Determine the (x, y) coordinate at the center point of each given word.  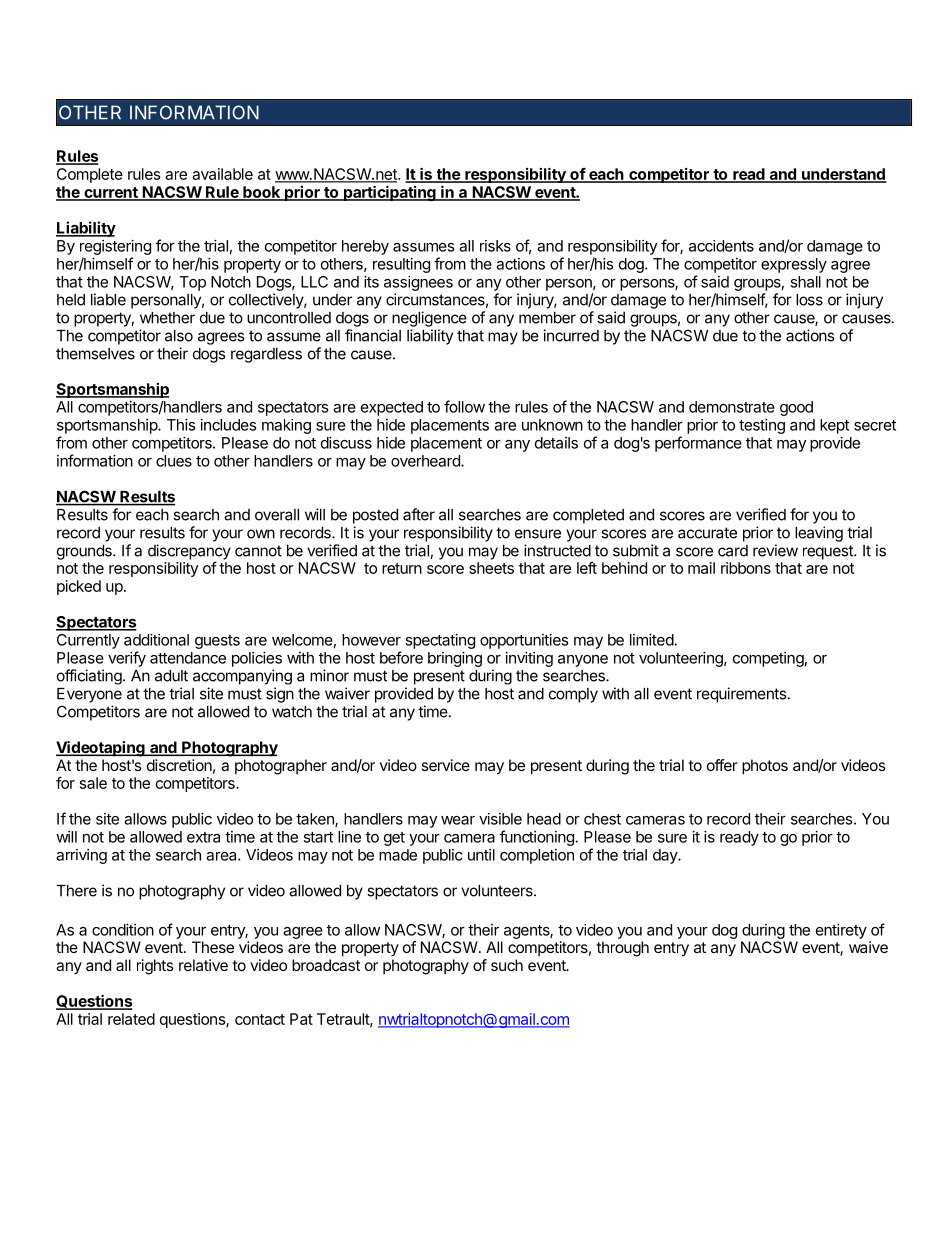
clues (174, 461)
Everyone (89, 695)
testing (762, 426)
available (222, 174)
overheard (426, 461)
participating (389, 193)
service (446, 765)
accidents (721, 246)
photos (765, 767)
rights (155, 967)
